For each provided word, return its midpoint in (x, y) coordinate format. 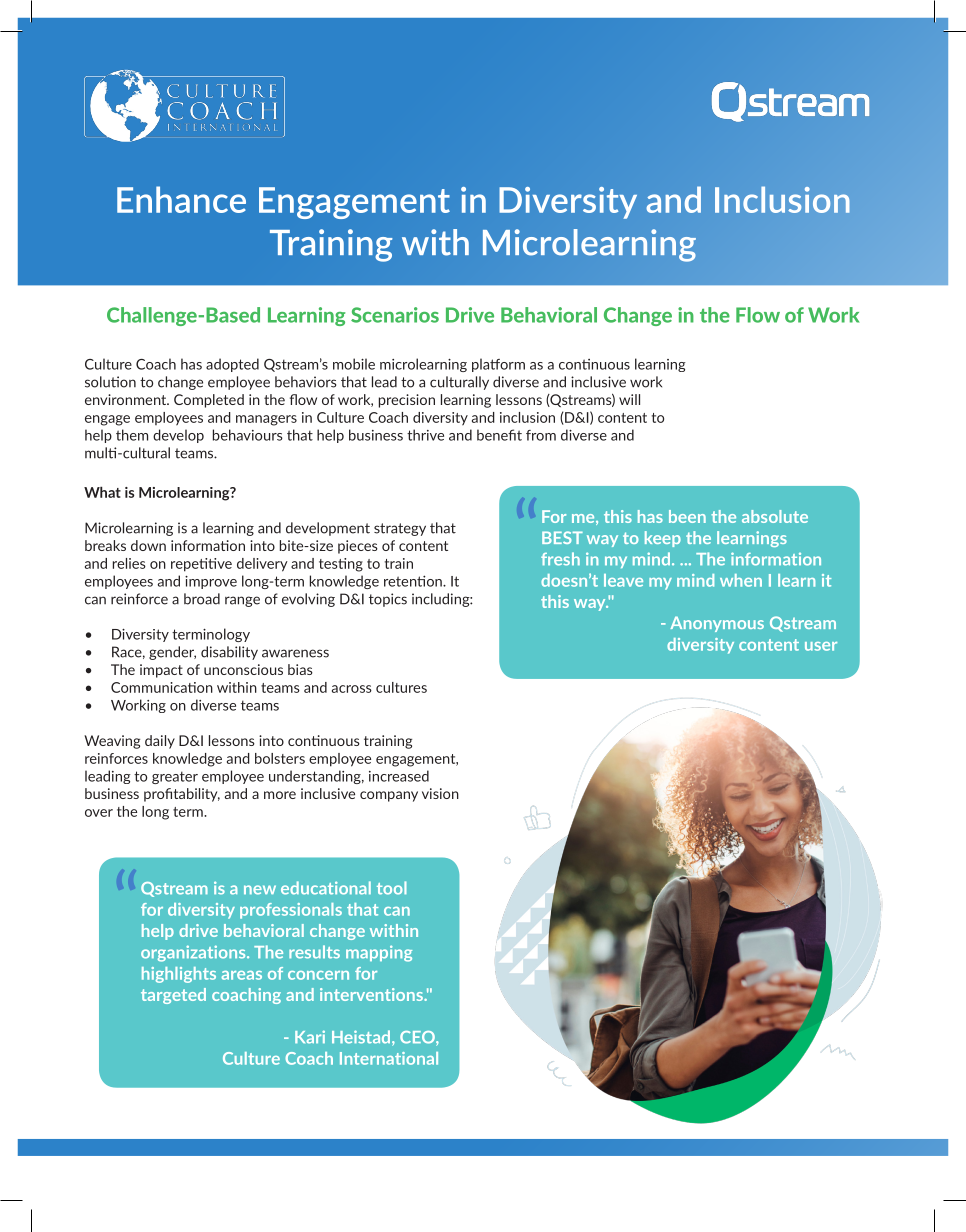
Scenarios (395, 315)
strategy (400, 529)
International (389, 1058)
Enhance (181, 199)
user (821, 646)
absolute (775, 516)
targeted (173, 996)
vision (440, 793)
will (629, 399)
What (102, 492)
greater (175, 777)
